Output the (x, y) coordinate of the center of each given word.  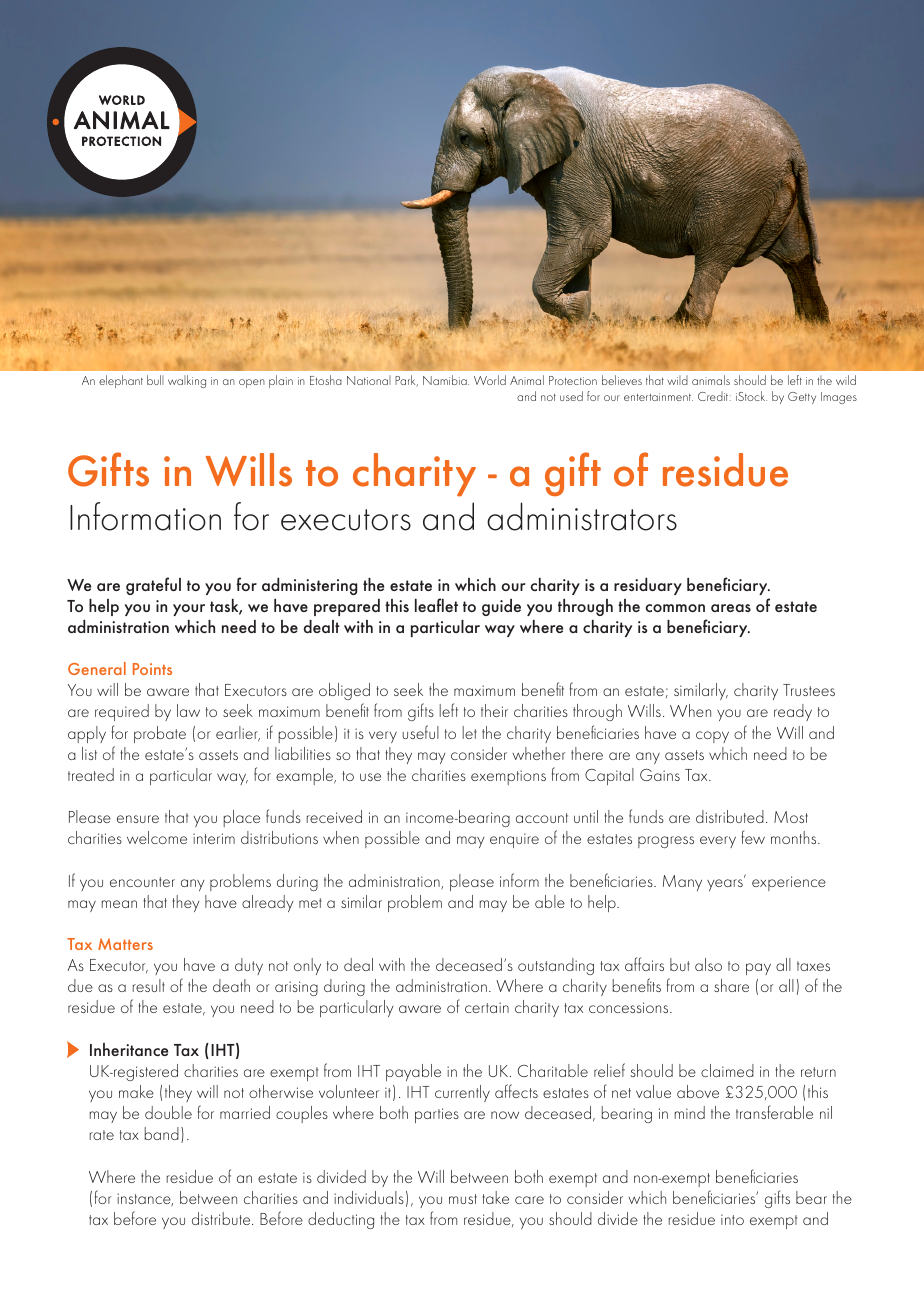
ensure (138, 819)
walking (187, 381)
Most (791, 817)
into (732, 1219)
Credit (714, 396)
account (542, 818)
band (162, 1133)
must (463, 1199)
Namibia (446, 380)
